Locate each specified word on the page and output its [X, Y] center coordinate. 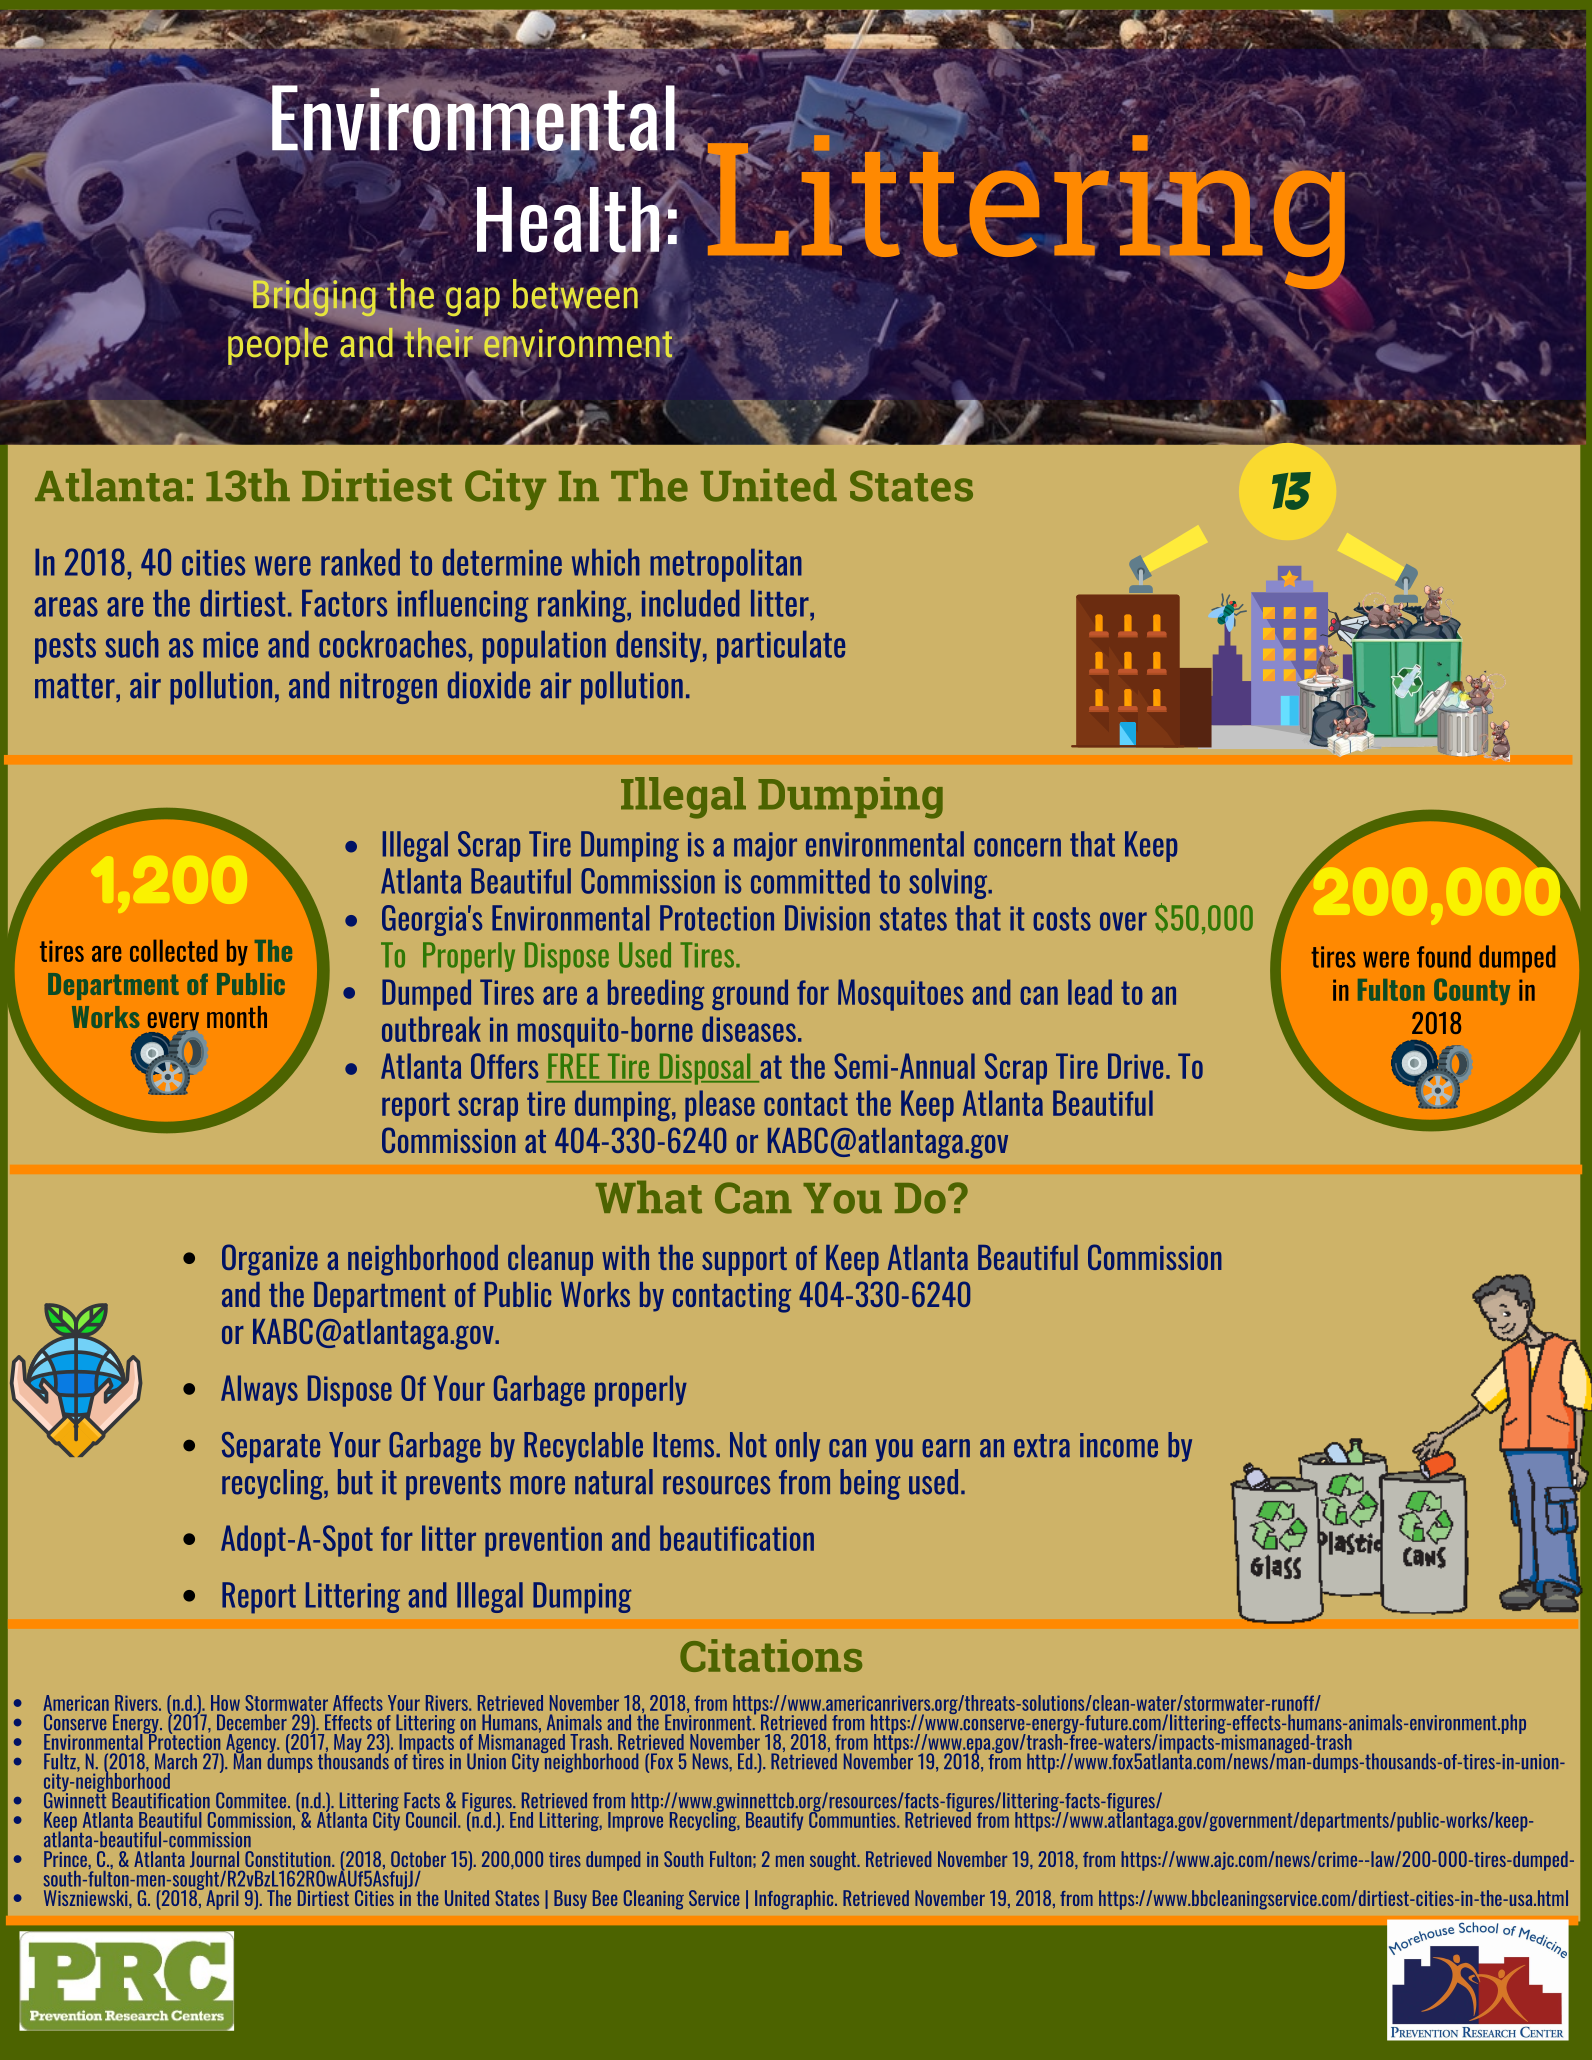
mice [230, 645]
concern [1017, 847]
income [1119, 1445]
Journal [214, 1859]
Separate [271, 1447]
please [720, 1106]
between [576, 293]
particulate [781, 647]
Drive [1135, 1066]
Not [748, 1445]
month [237, 1017]
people [278, 346]
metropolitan [726, 565]
